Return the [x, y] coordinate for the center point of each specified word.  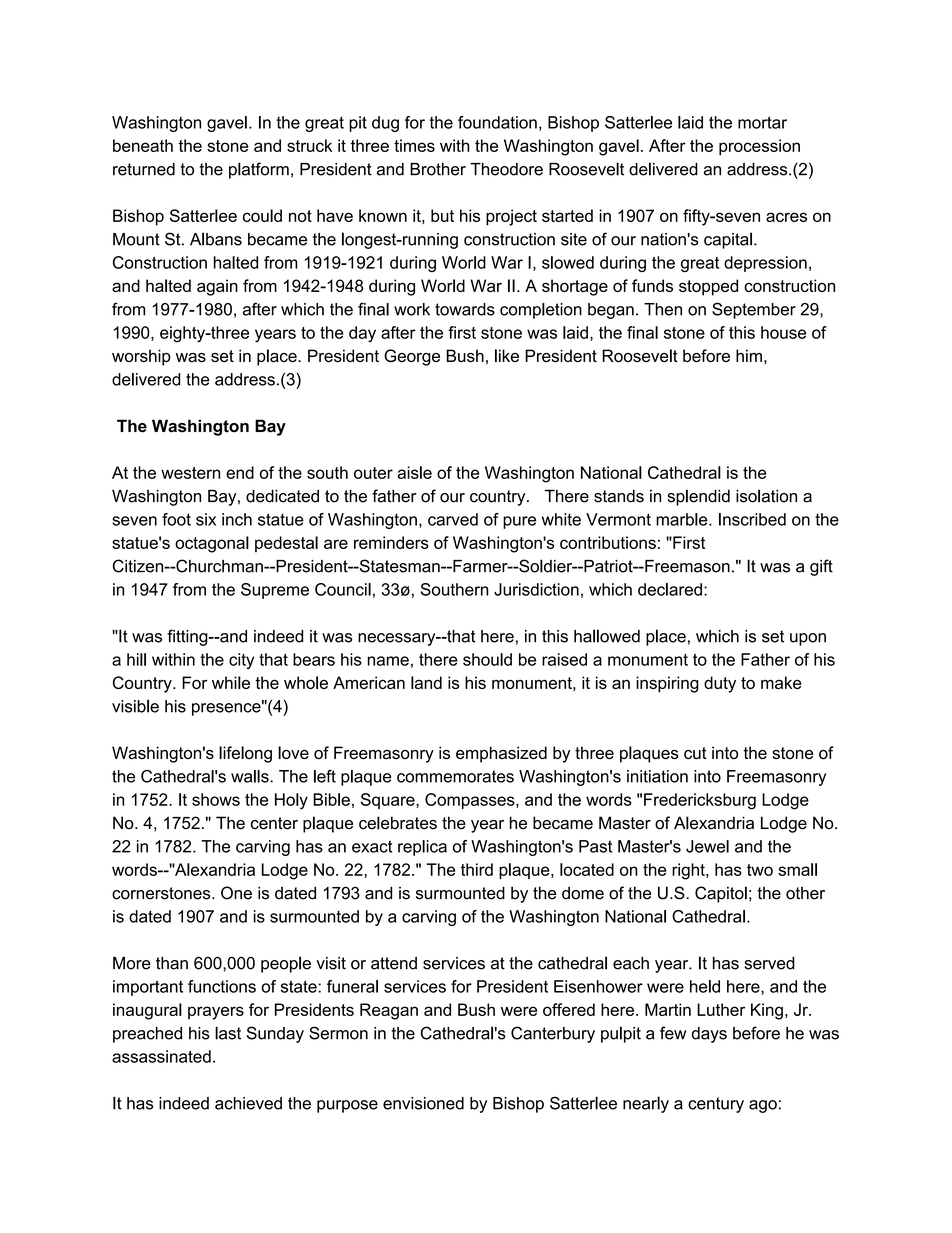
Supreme [275, 591]
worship [141, 357]
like [507, 355]
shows [216, 799]
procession [759, 147]
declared [670, 589]
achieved [248, 1103]
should [487, 659]
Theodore [506, 169]
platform [259, 170]
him [749, 355]
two [760, 870]
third [477, 869]
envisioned [423, 1103]
